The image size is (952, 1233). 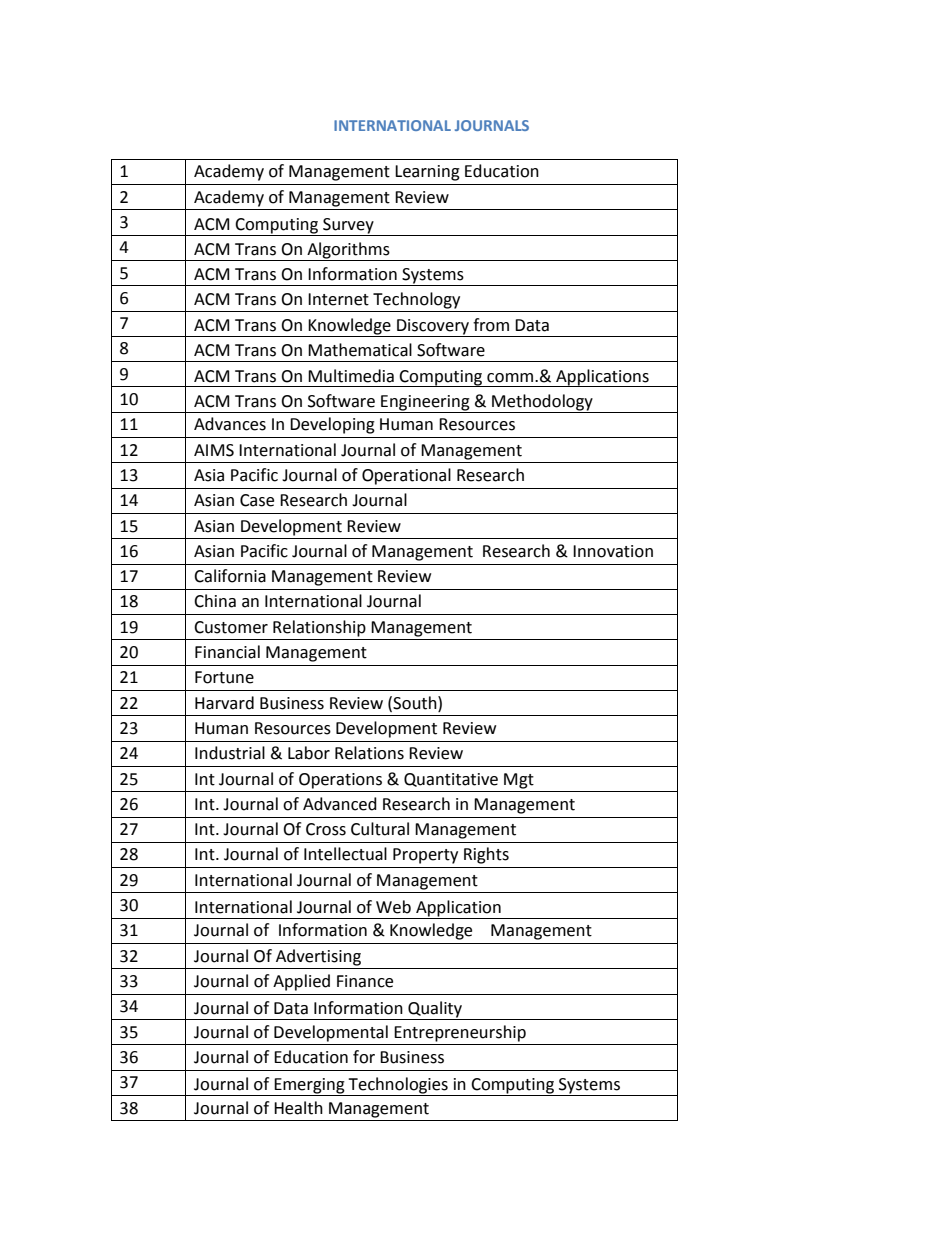 I want to click on Learning, so click(x=427, y=173).
